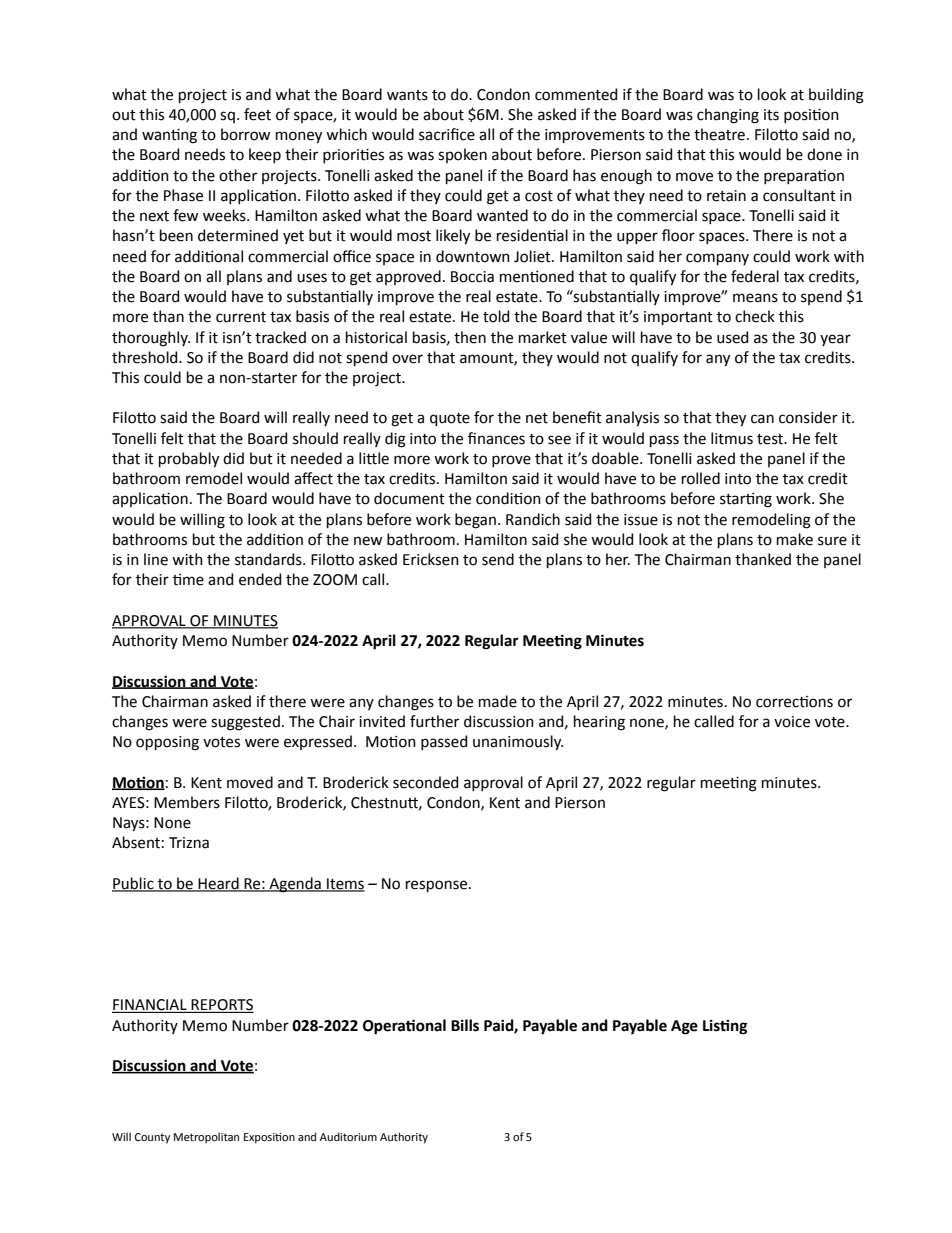  What do you see at coordinates (732, 337) in the screenshot?
I see `used` at bounding box center [732, 337].
